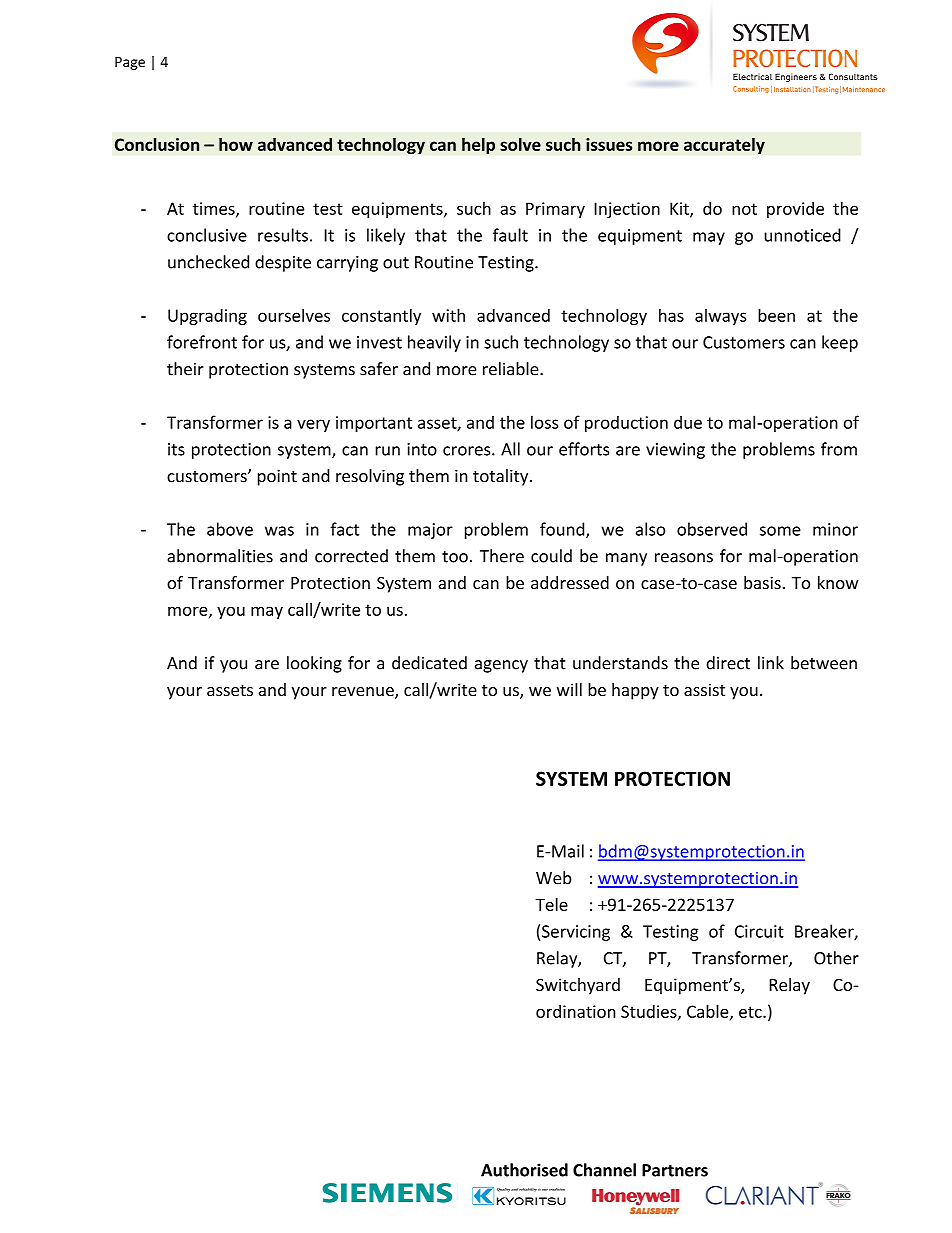 This image has width=952, height=1233. Describe the element at coordinates (501, 666) in the image. I see `agency` at that location.
